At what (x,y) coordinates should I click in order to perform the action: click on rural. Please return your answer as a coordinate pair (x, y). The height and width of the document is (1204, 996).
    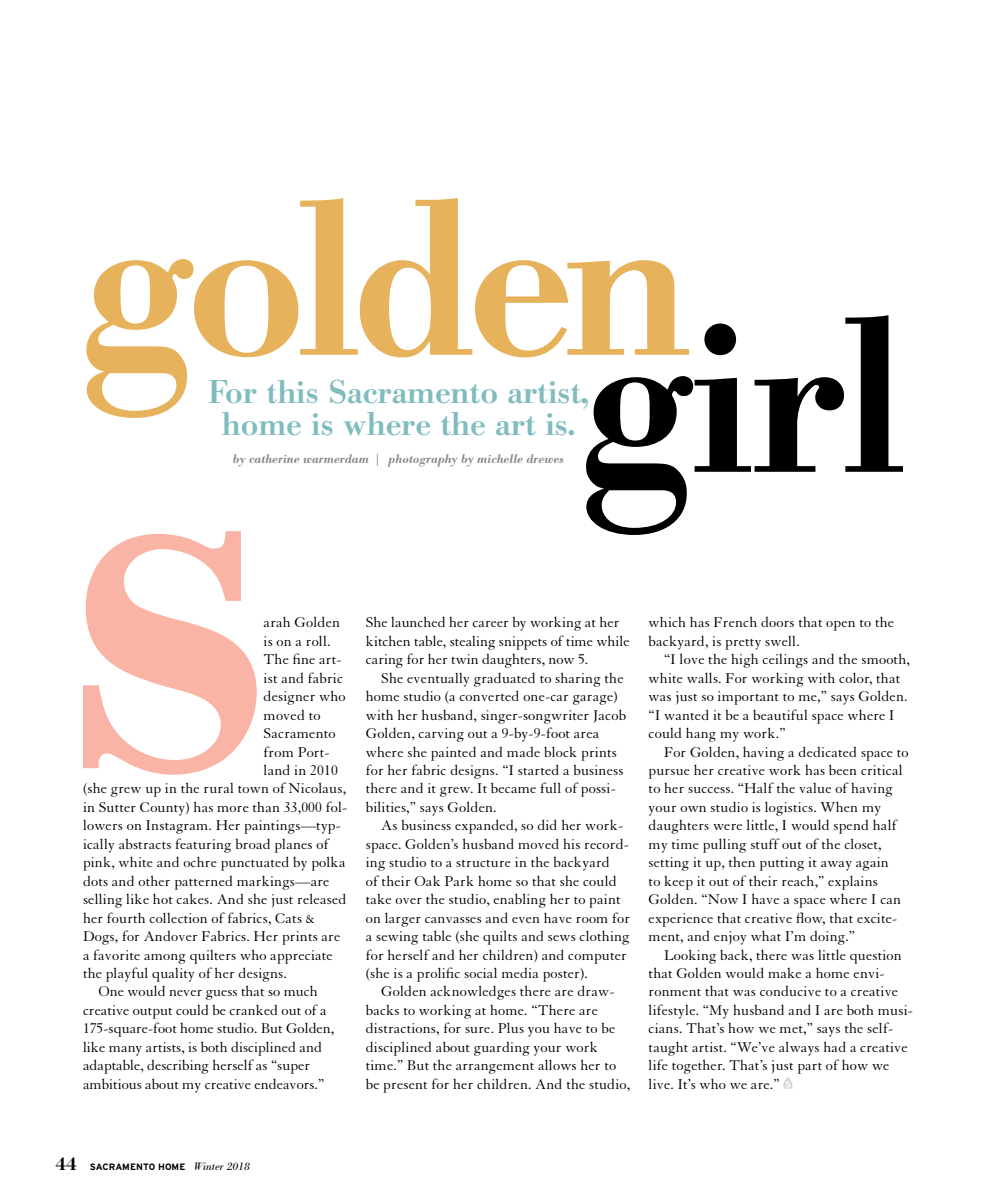
    Looking at the image, I should click on (218, 788).
